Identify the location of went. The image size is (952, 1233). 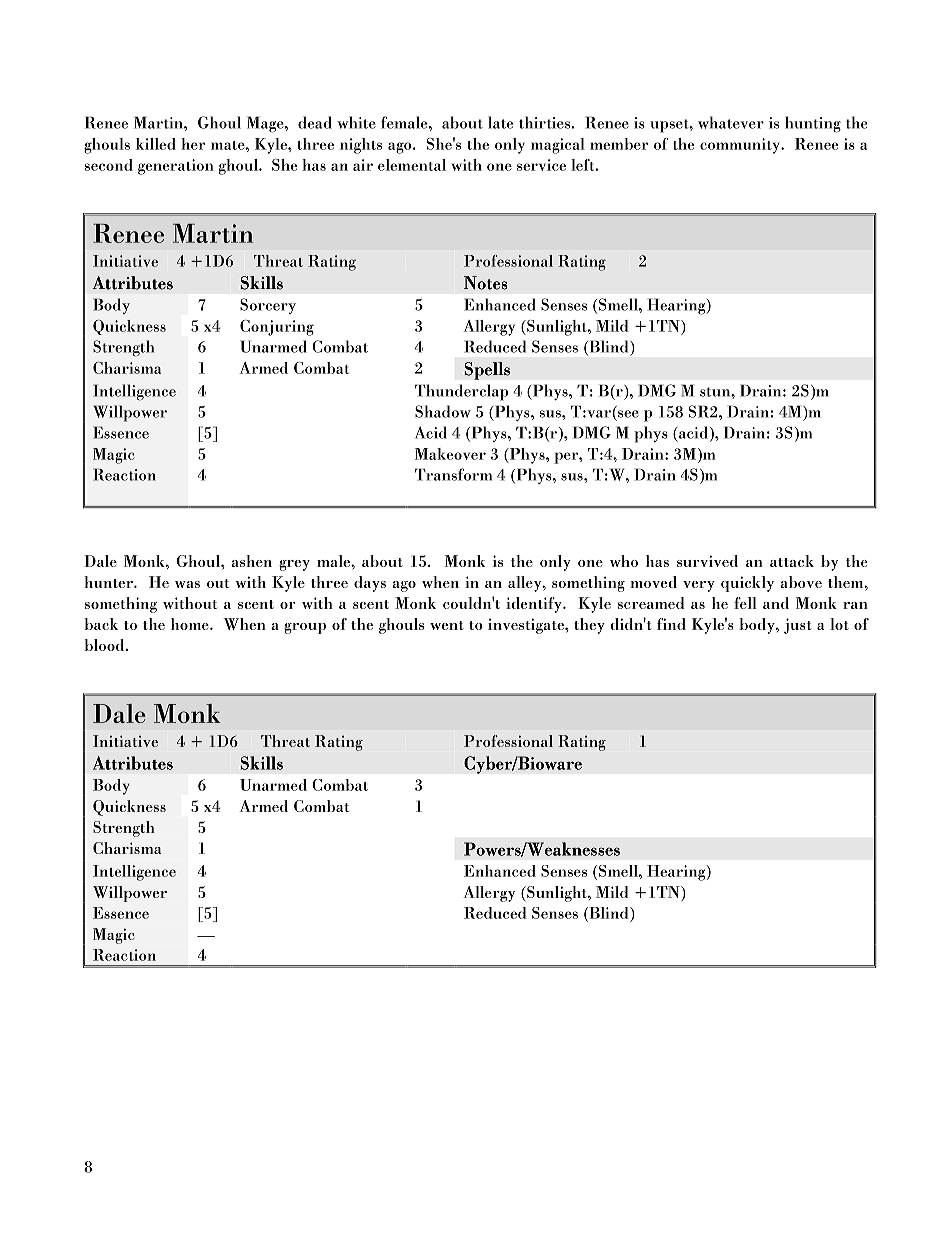
(447, 625).
